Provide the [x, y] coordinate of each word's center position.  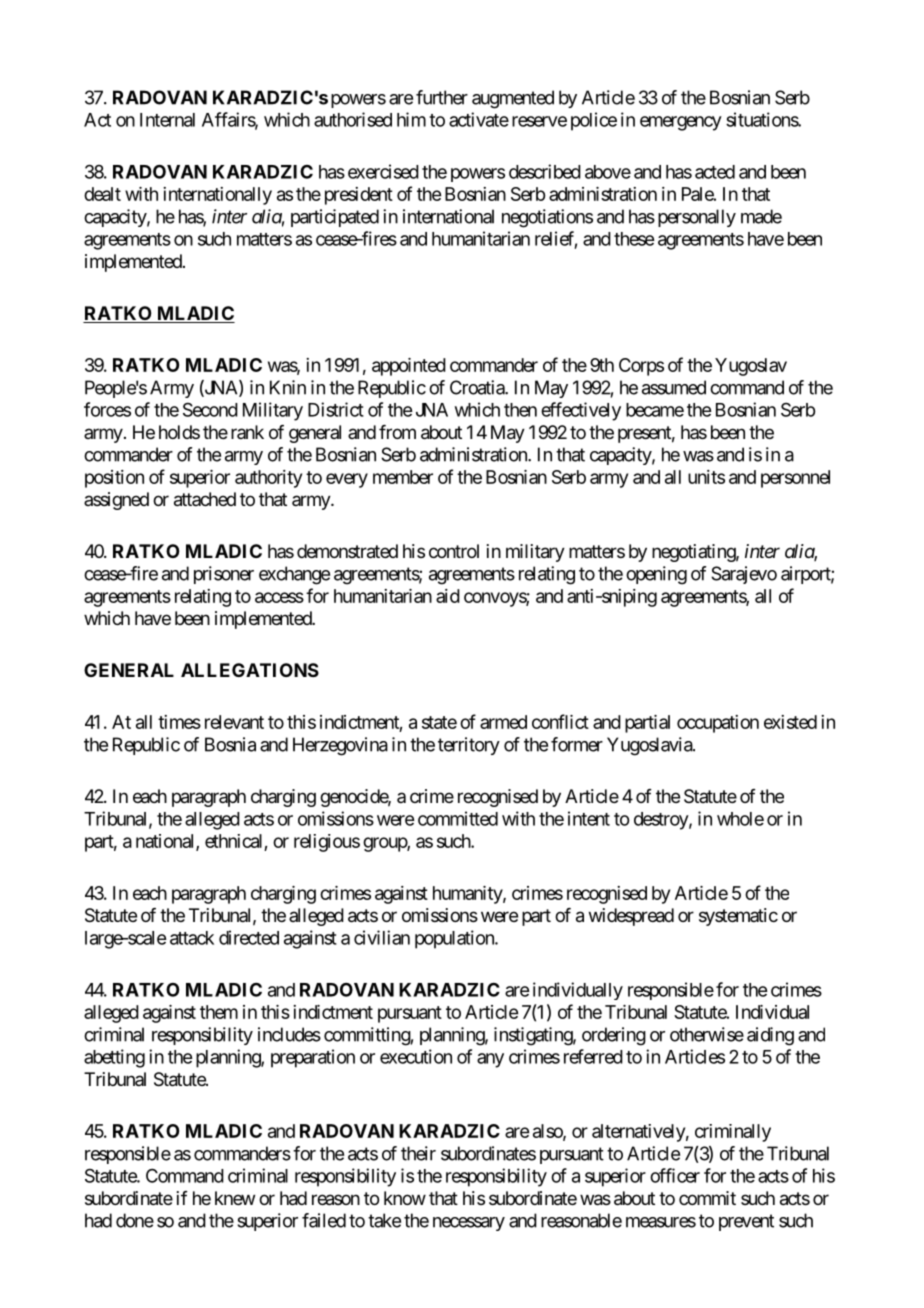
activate [479, 119]
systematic [738, 917]
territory [469, 746]
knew [235, 1198]
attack [192, 938]
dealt [102, 194]
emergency [681, 123]
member [403, 477]
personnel [795, 479]
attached [205, 499]
